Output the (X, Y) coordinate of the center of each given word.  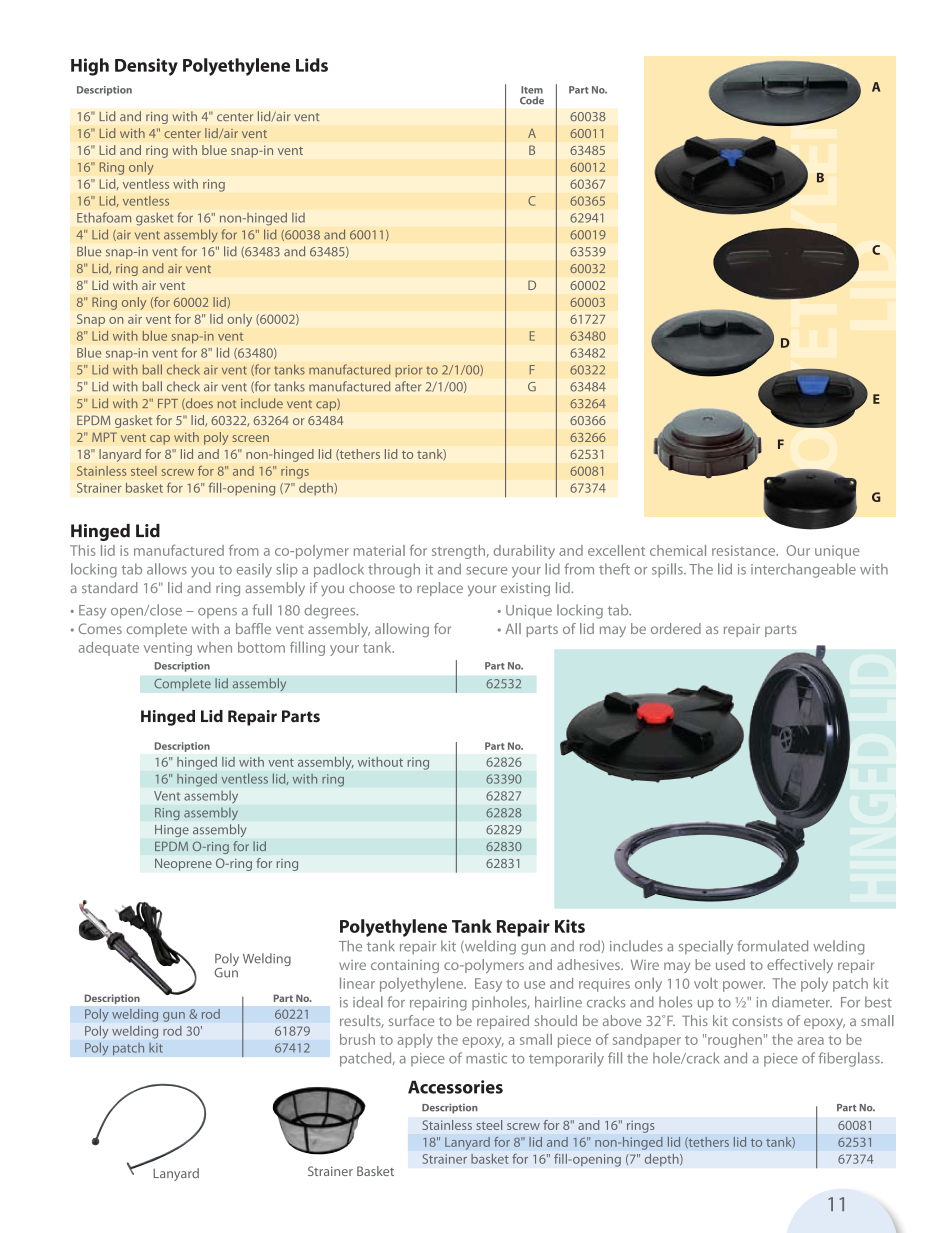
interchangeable (803, 570)
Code (532, 100)
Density (146, 67)
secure (486, 571)
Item (532, 90)
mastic (486, 1058)
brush (357, 1039)
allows (167, 569)
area (810, 1041)
